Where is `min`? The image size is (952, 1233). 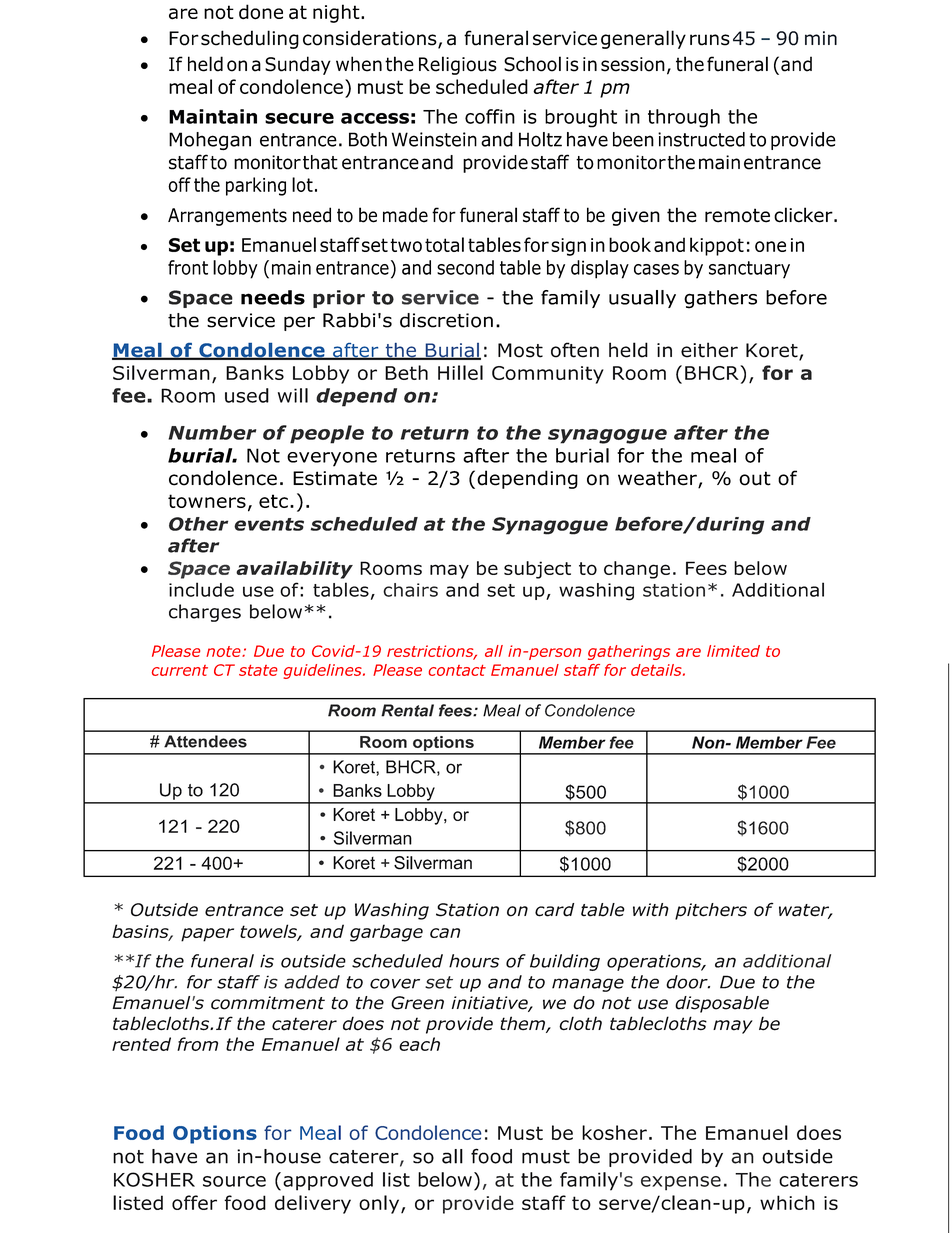 min is located at coordinates (821, 38).
